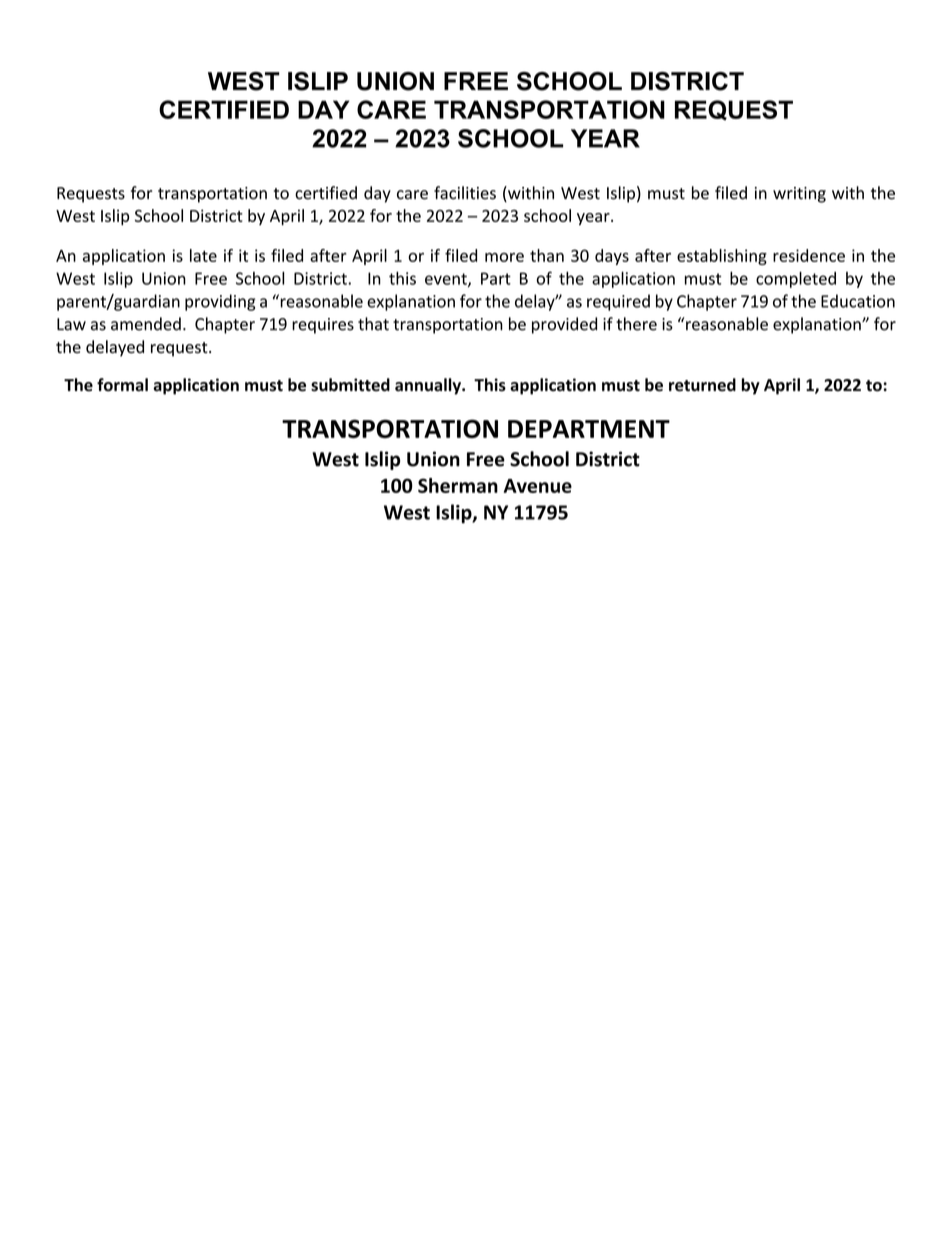 The width and height of the document is (952, 1233). What do you see at coordinates (799, 195) in the document?
I see `writing` at bounding box center [799, 195].
